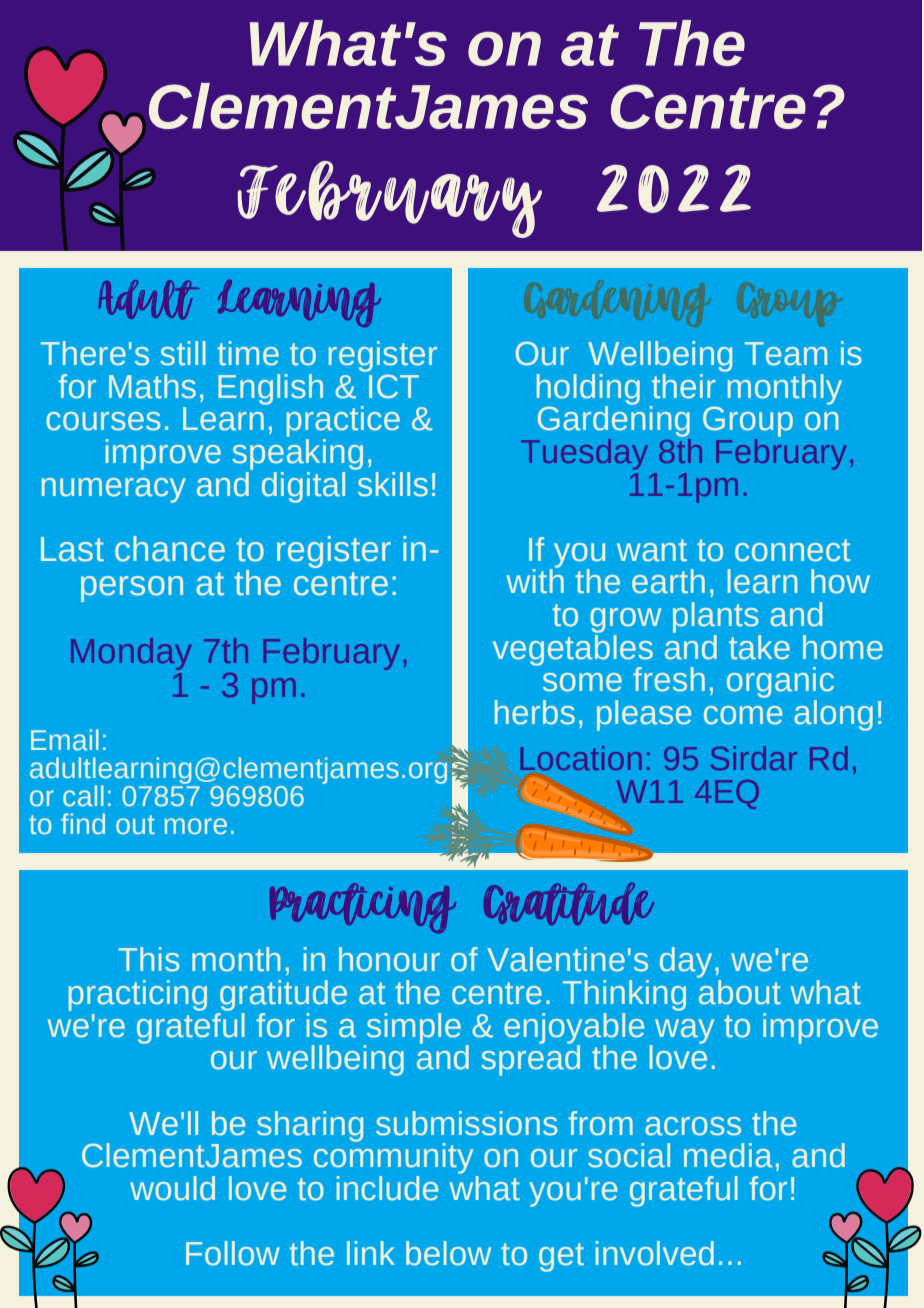  What do you see at coordinates (581, 758) in the screenshot?
I see `Location` at bounding box center [581, 758].
